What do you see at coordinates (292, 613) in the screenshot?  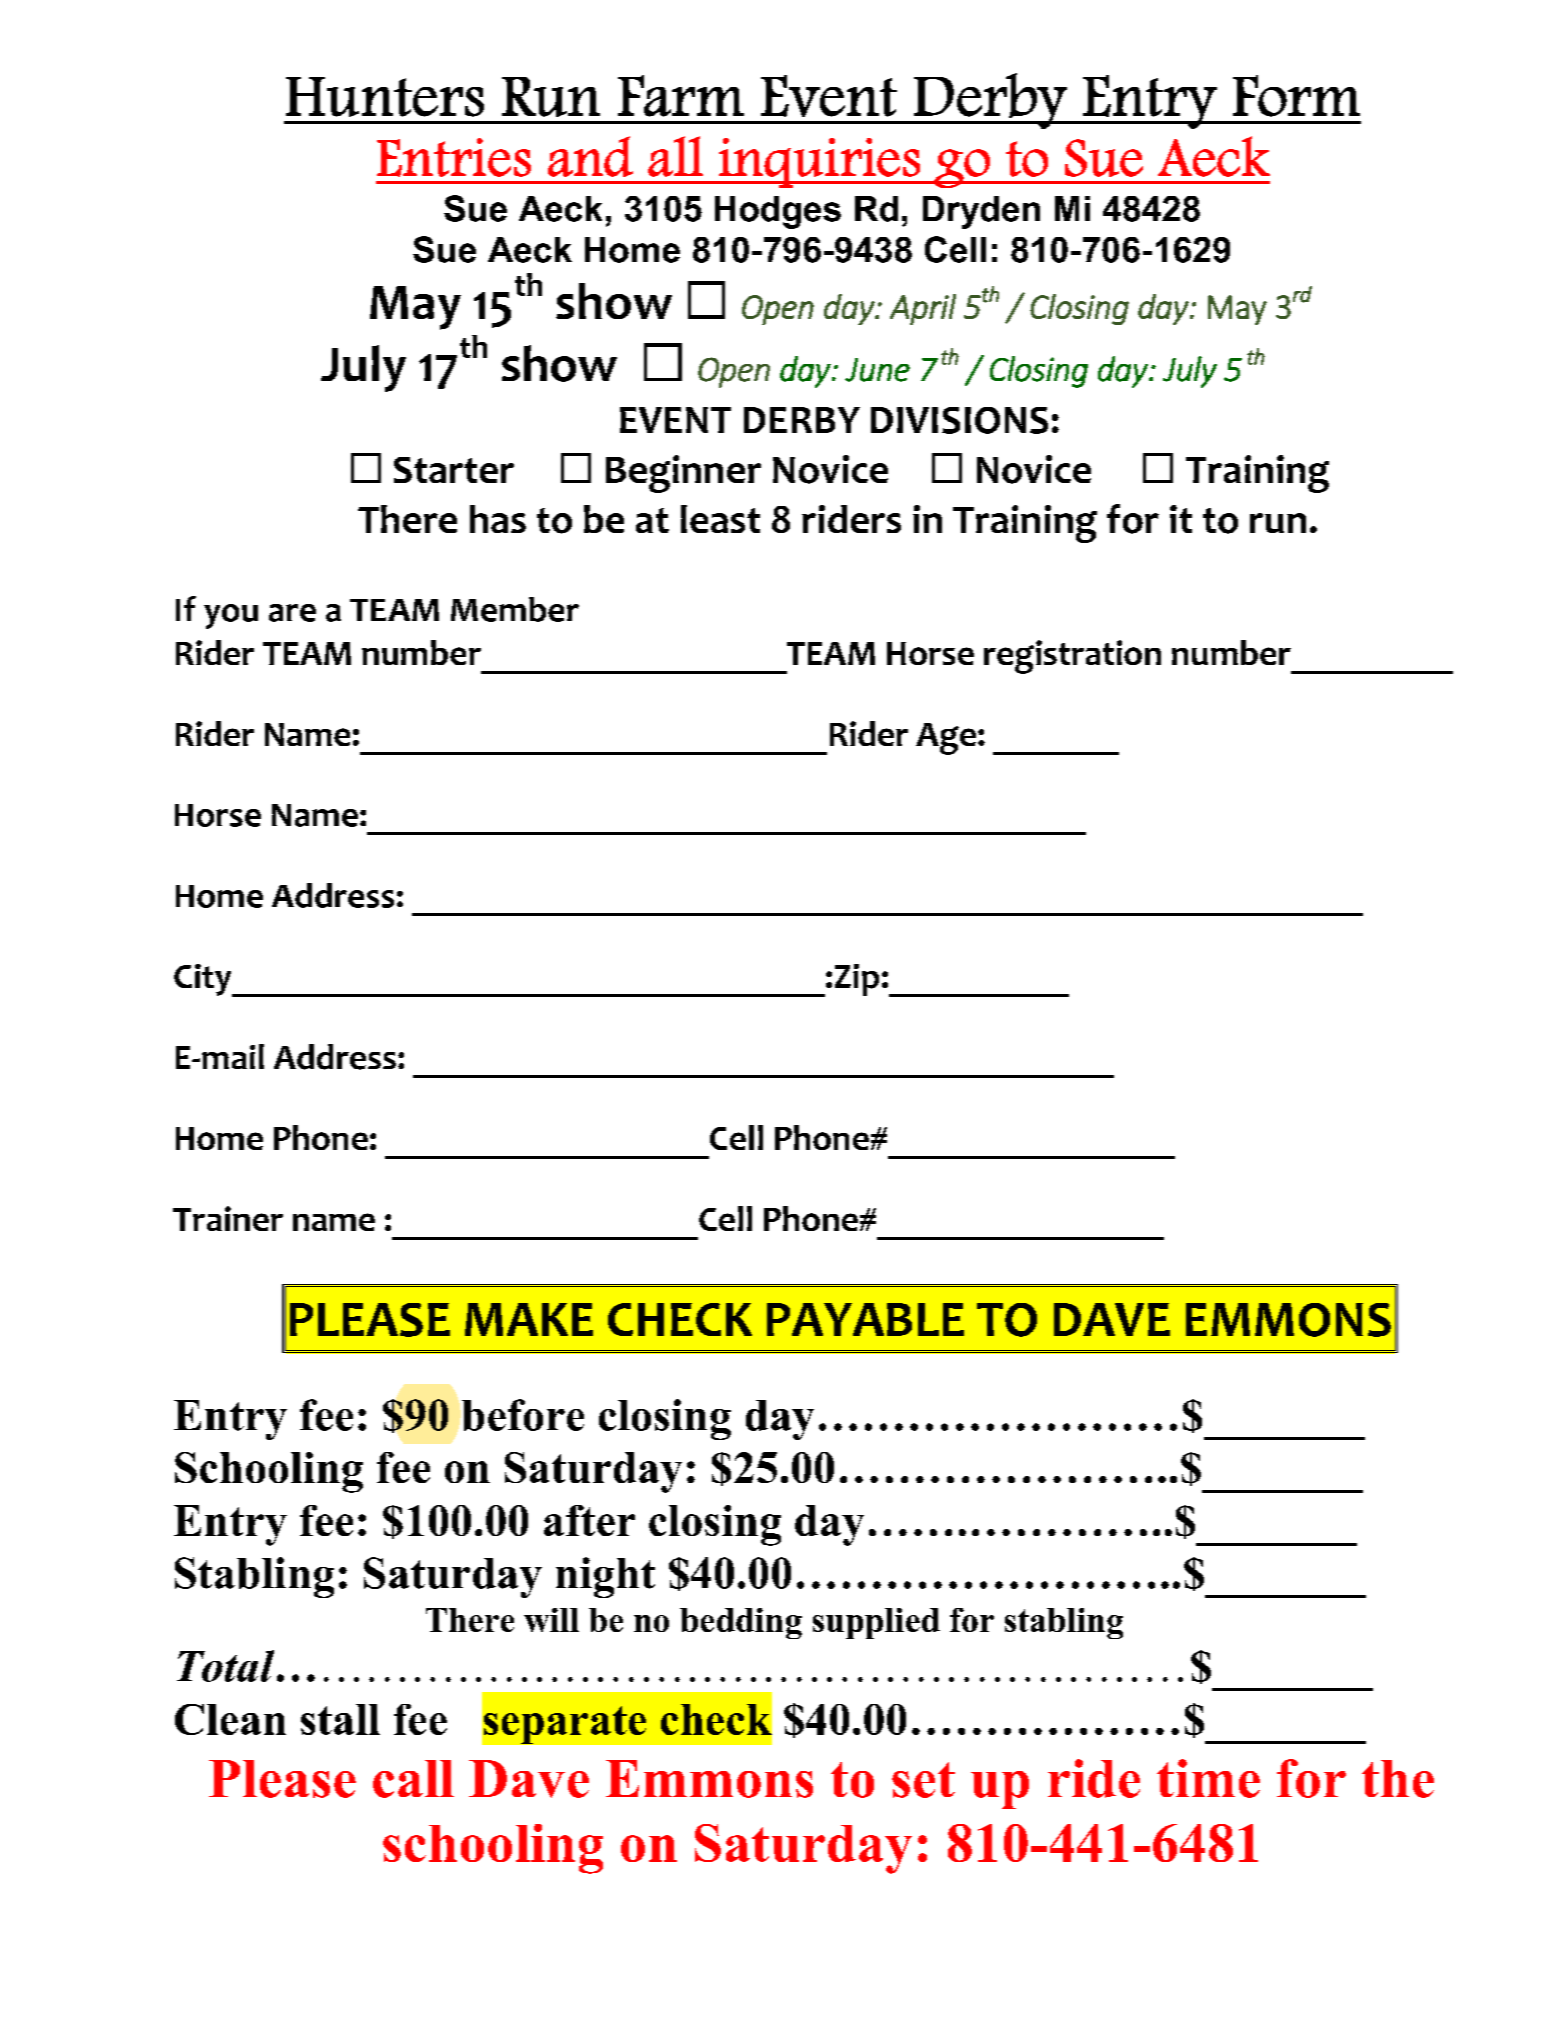 I see `are` at bounding box center [292, 613].
